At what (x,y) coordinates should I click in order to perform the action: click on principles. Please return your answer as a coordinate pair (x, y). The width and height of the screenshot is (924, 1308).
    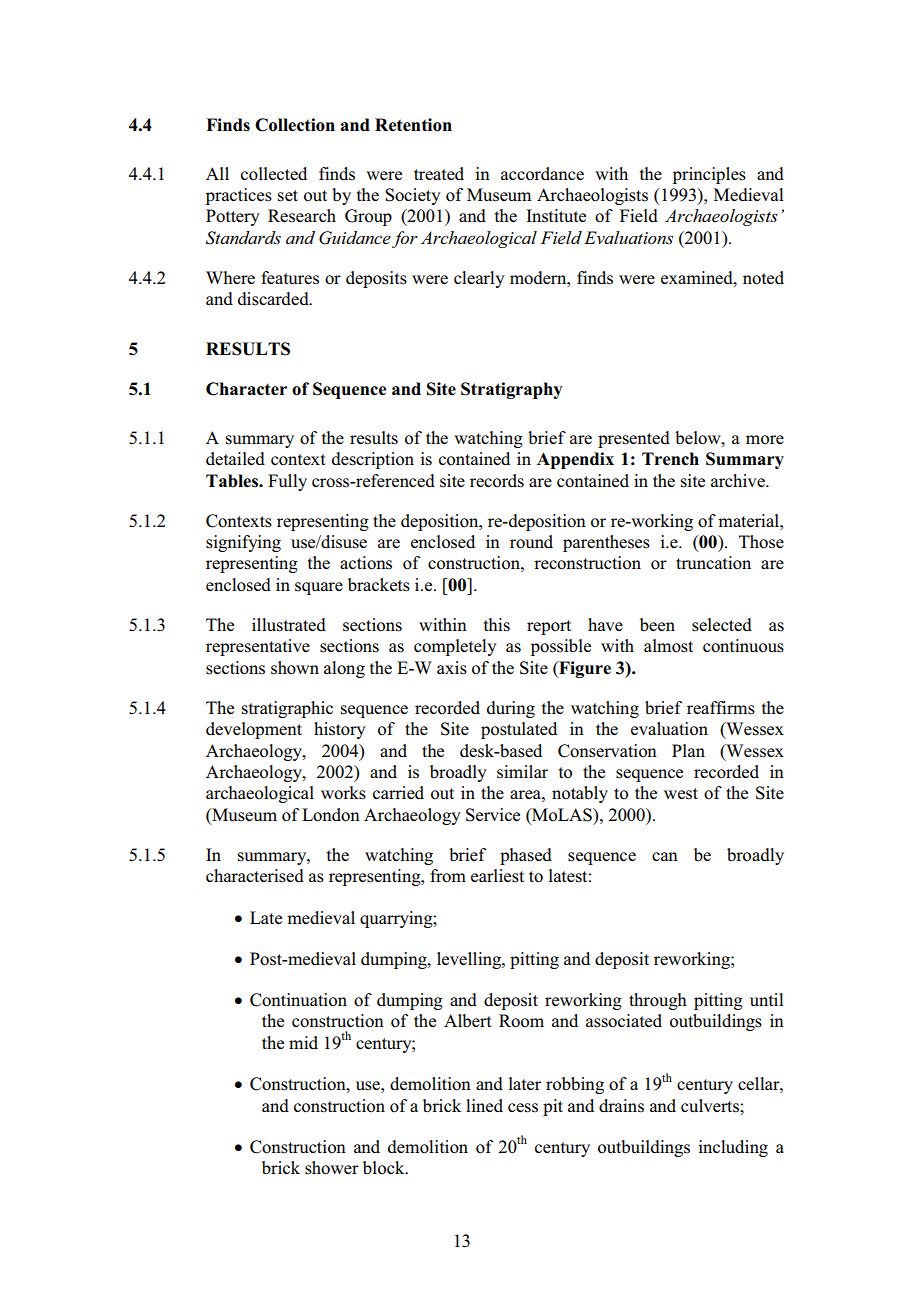
    Looking at the image, I should click on (709, 175).
